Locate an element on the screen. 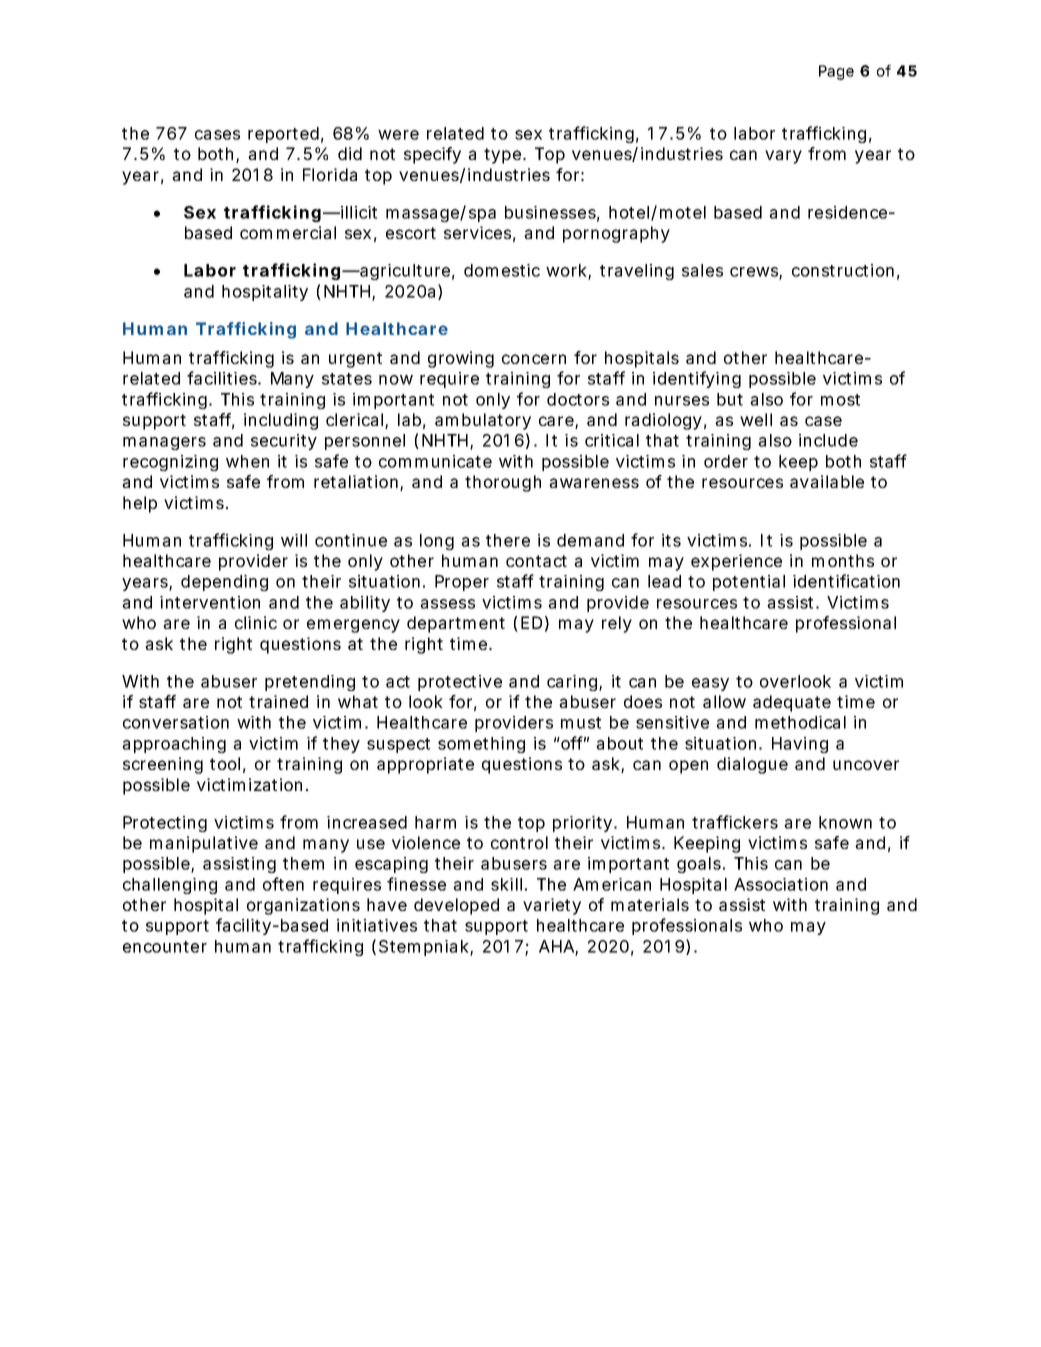 This screenshot has width=1041, height=1347. conversation is located at coordinates (176, 722).
